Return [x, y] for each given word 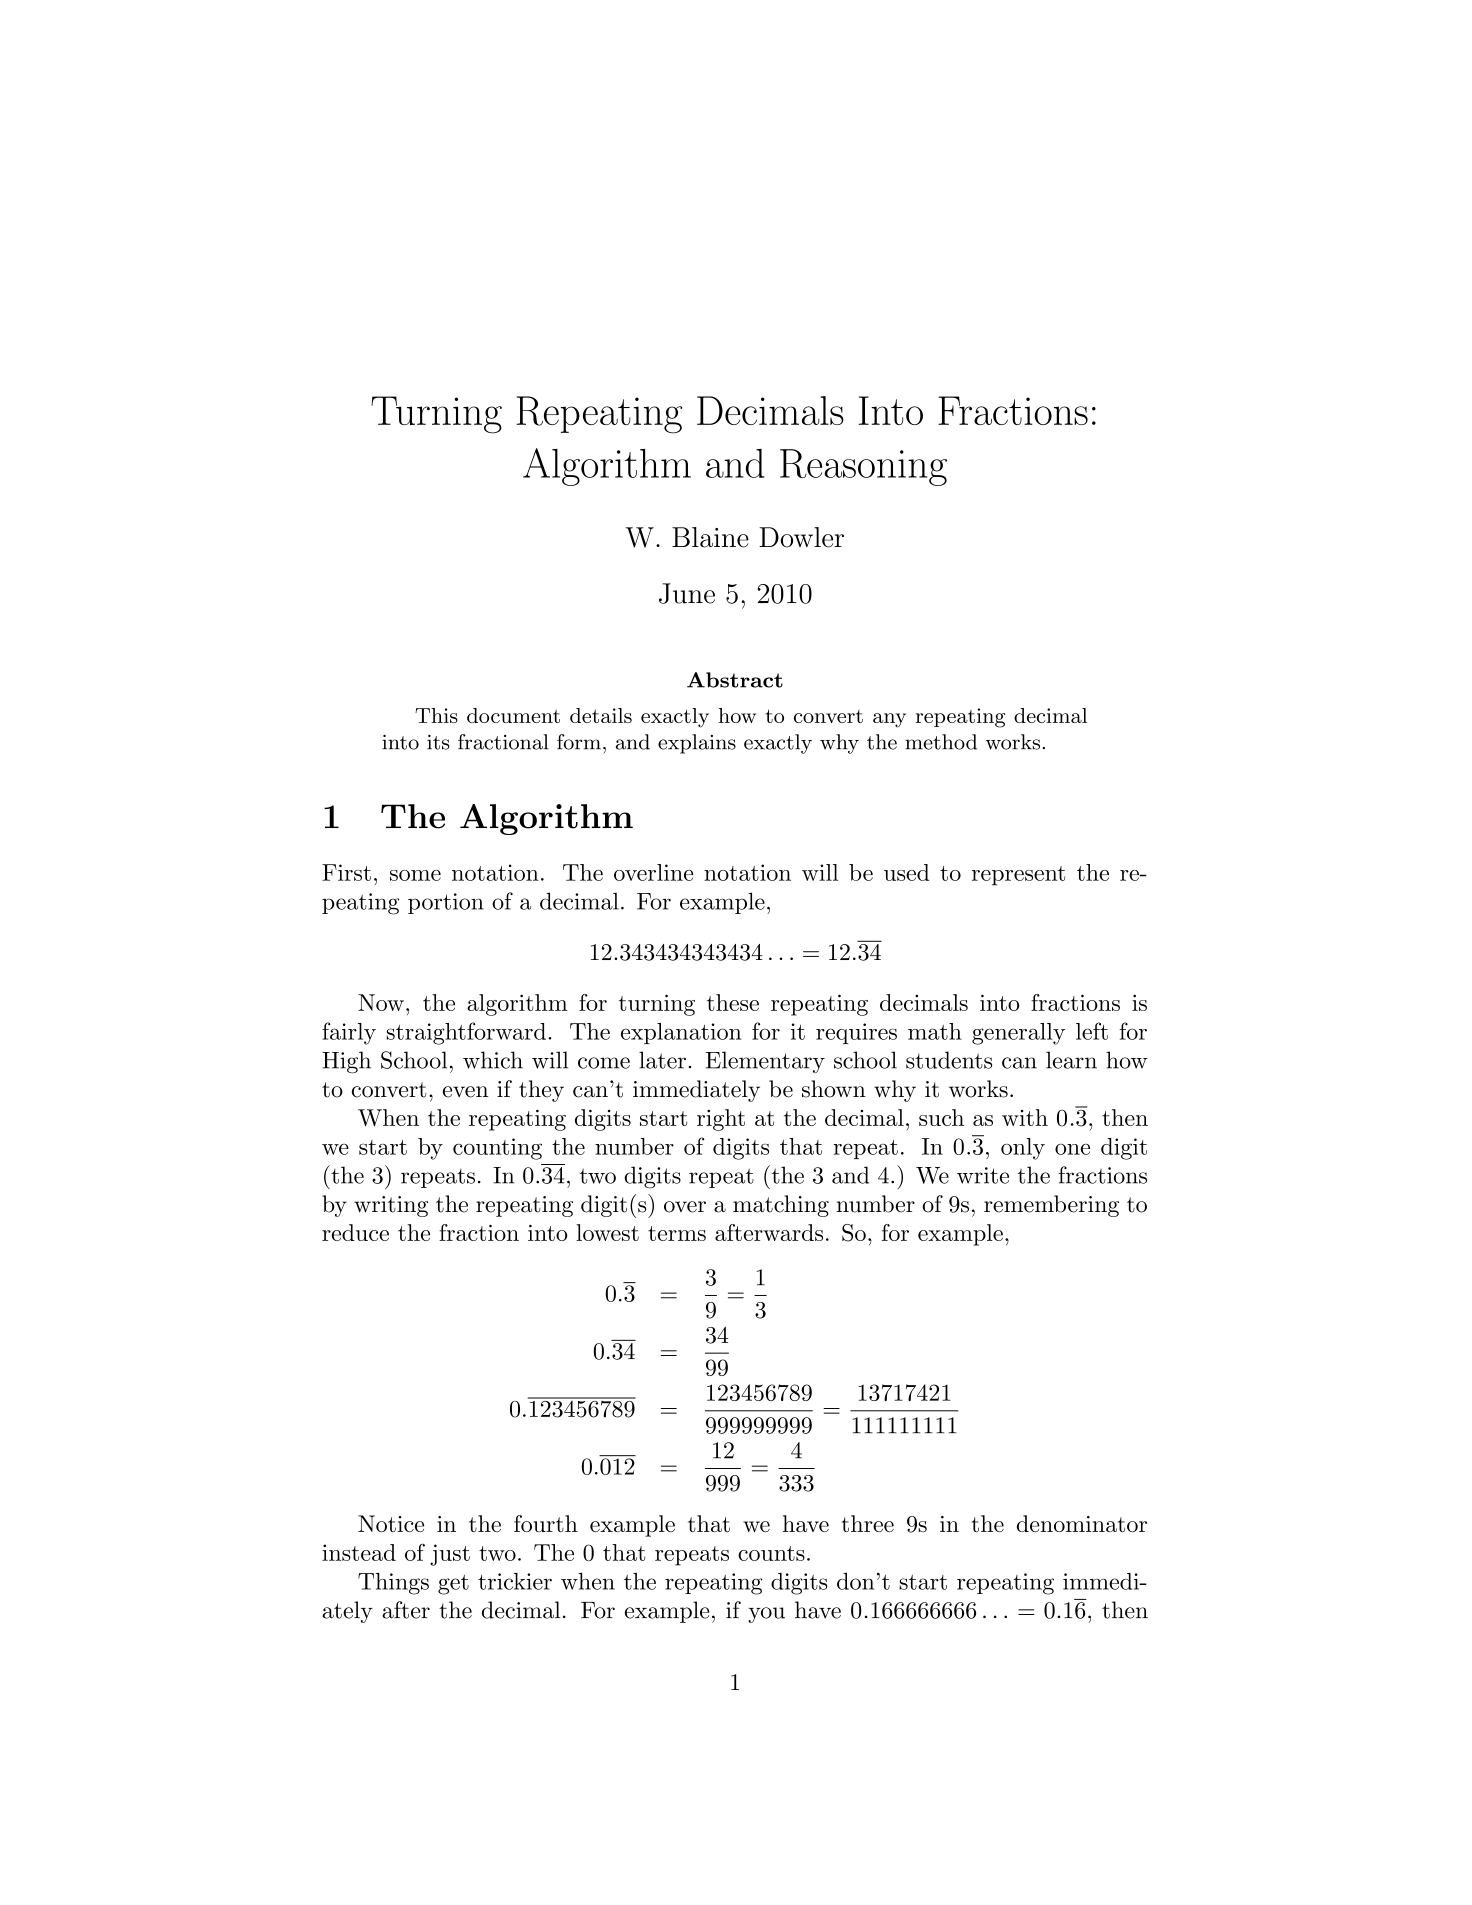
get [453, 1584]
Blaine [710, 537]
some [415, 875]
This [436, 715]
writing [391, 1206]
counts [771, 1553]
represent [1018, 876]
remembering [1051, 1206]
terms [677, 1233]
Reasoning [863, 467]
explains [697, 744]
